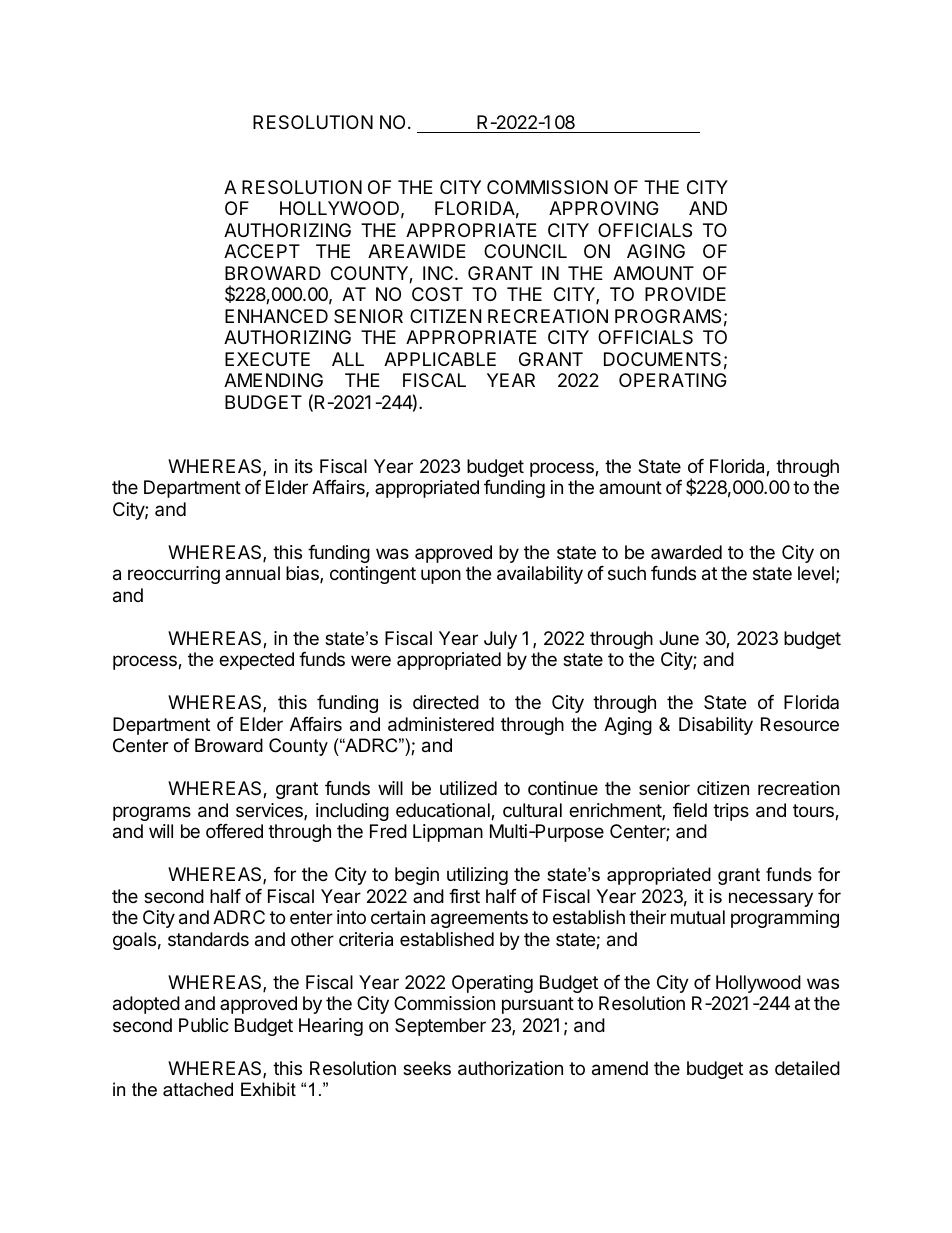 The height and width of the document is (1233, 952). Describe the element at coordinates (807, 1068) in the document. I see `detailed` at that location.
